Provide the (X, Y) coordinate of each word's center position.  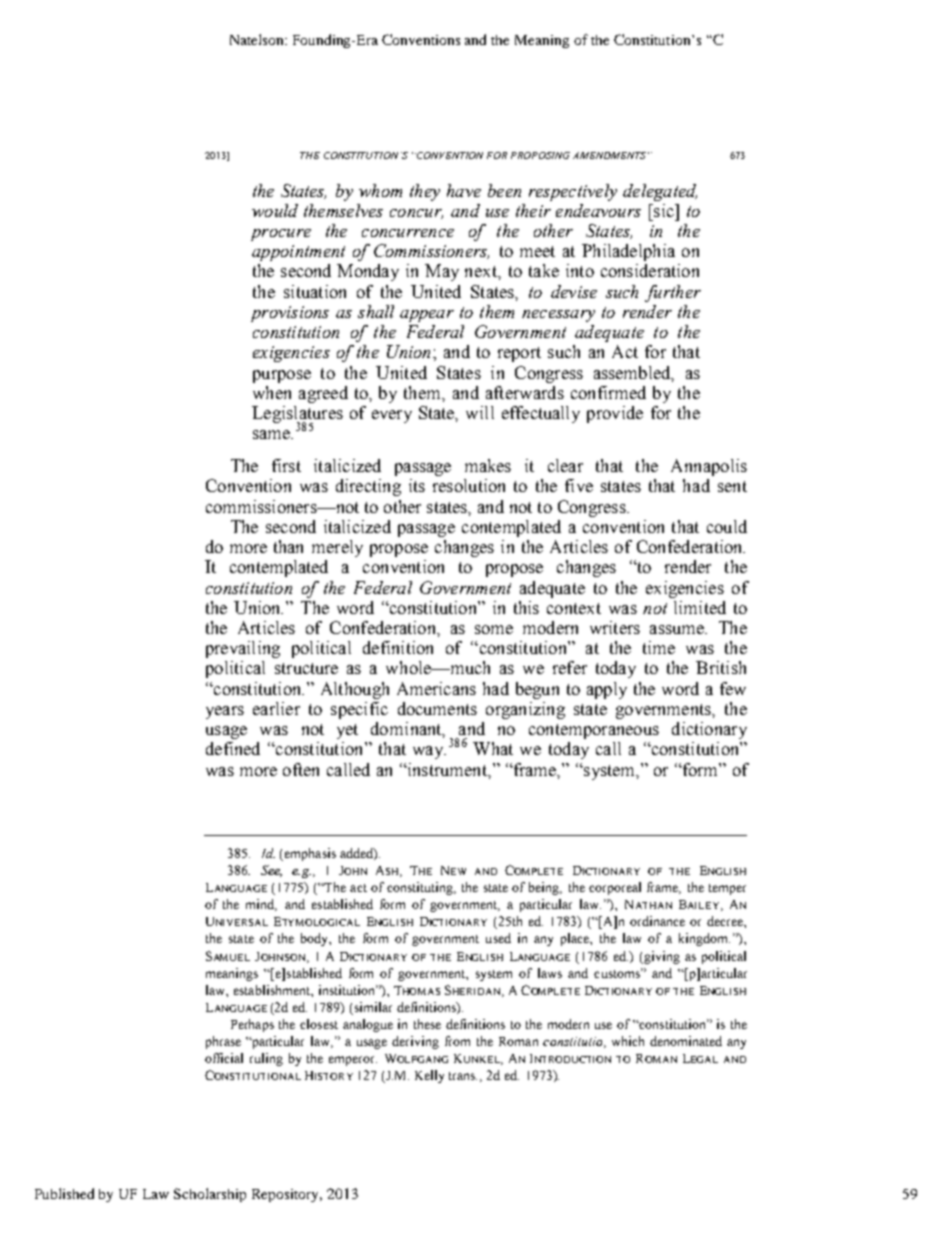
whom (380, 190)
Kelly (429, 1076)
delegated (660, 192)
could (727, 526)
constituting (421, 888)
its (417, 485)
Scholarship (210, 1195)
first (286, 465)
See (271, 871)
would (275, 210)
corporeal (615, 888)
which (628, 1041)
